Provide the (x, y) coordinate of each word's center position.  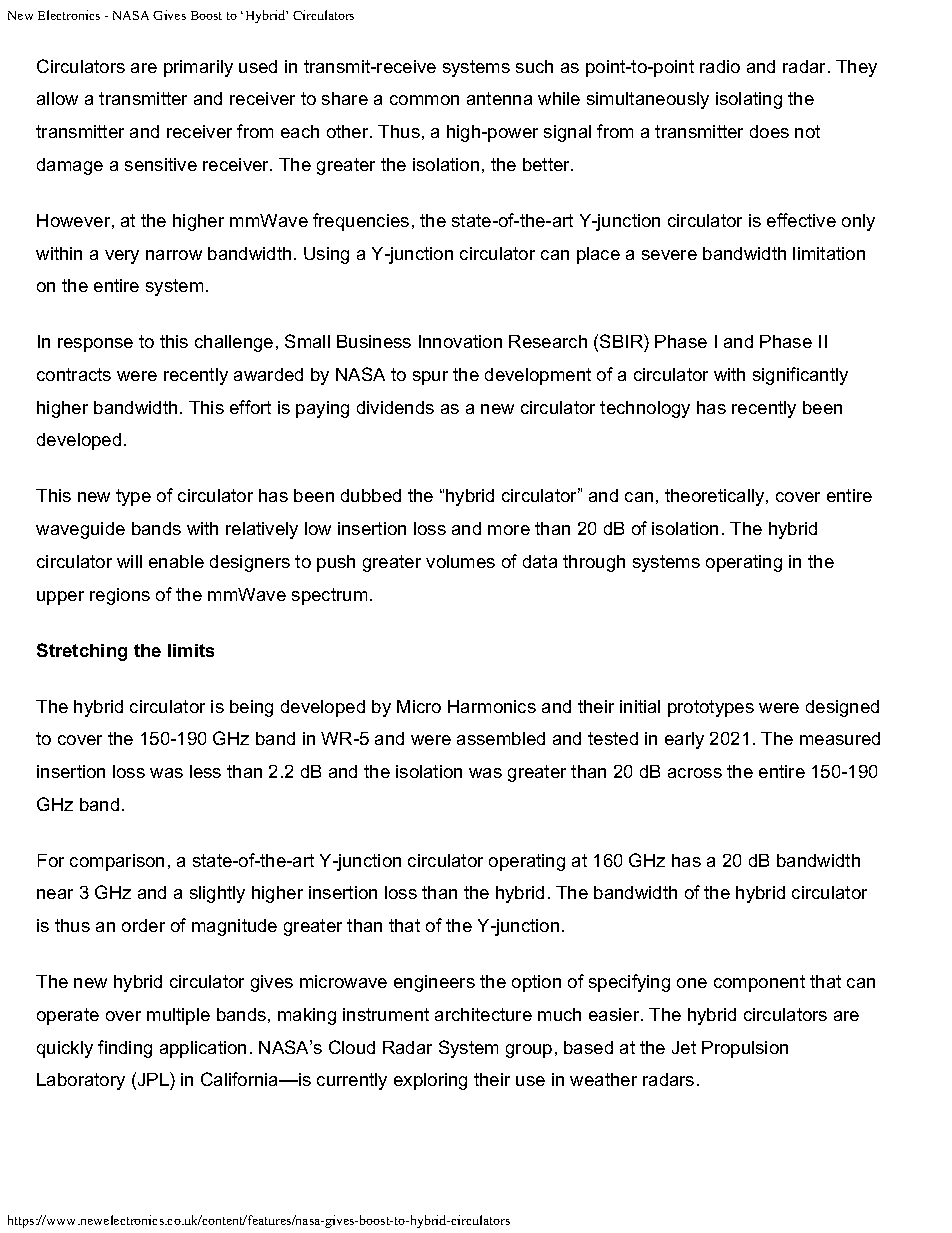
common (424, 100)
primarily (198, 68)
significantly (800, 376)
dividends (395, 407)
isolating (749, 100)
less (205, 771)
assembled (501, 738)
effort (250, 407)
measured (840, 738)
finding (125, 1049)
